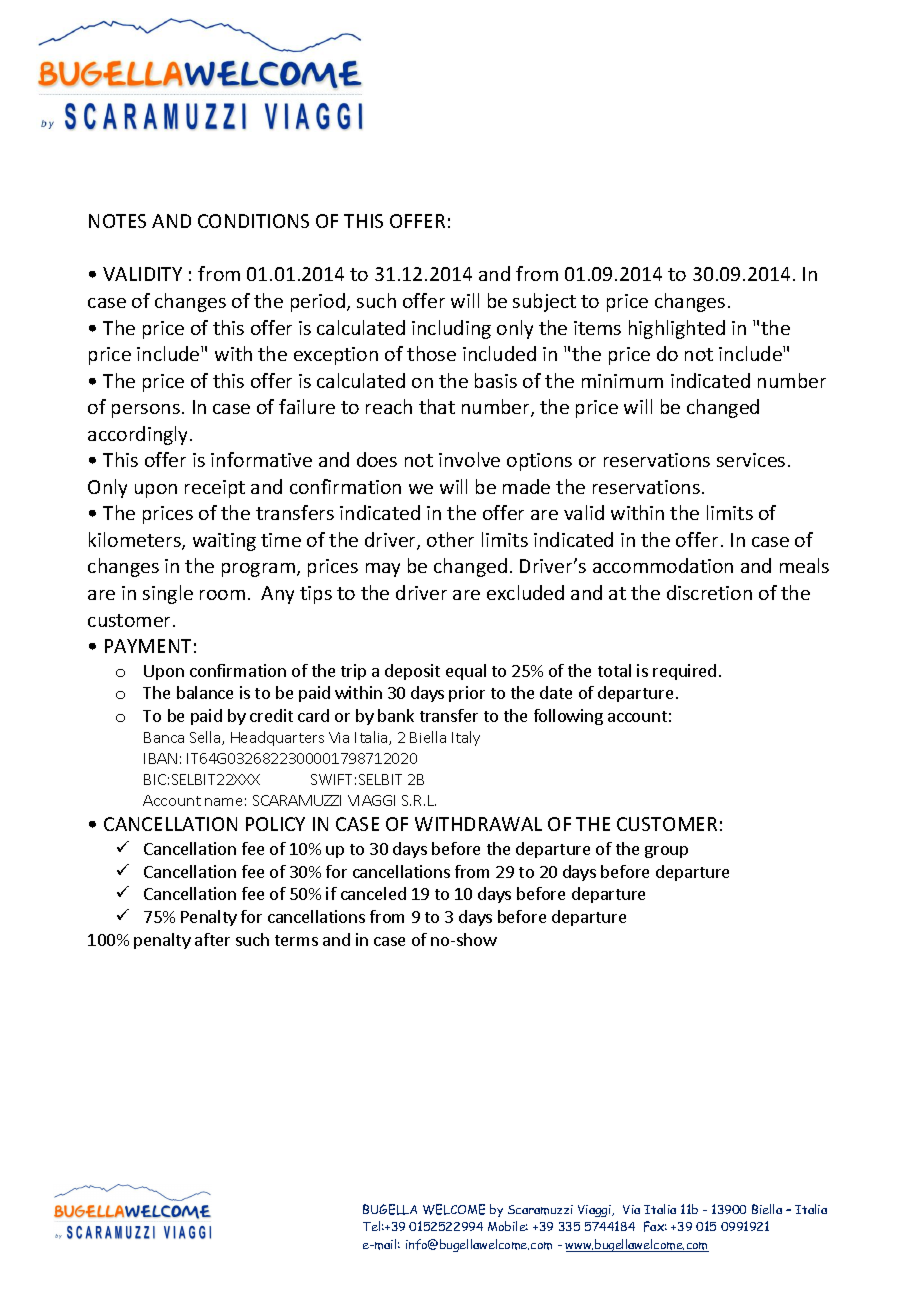  Describe the element at coordinates (253, 221) in the screenshot. I see `CONDITIONS` at that location.
